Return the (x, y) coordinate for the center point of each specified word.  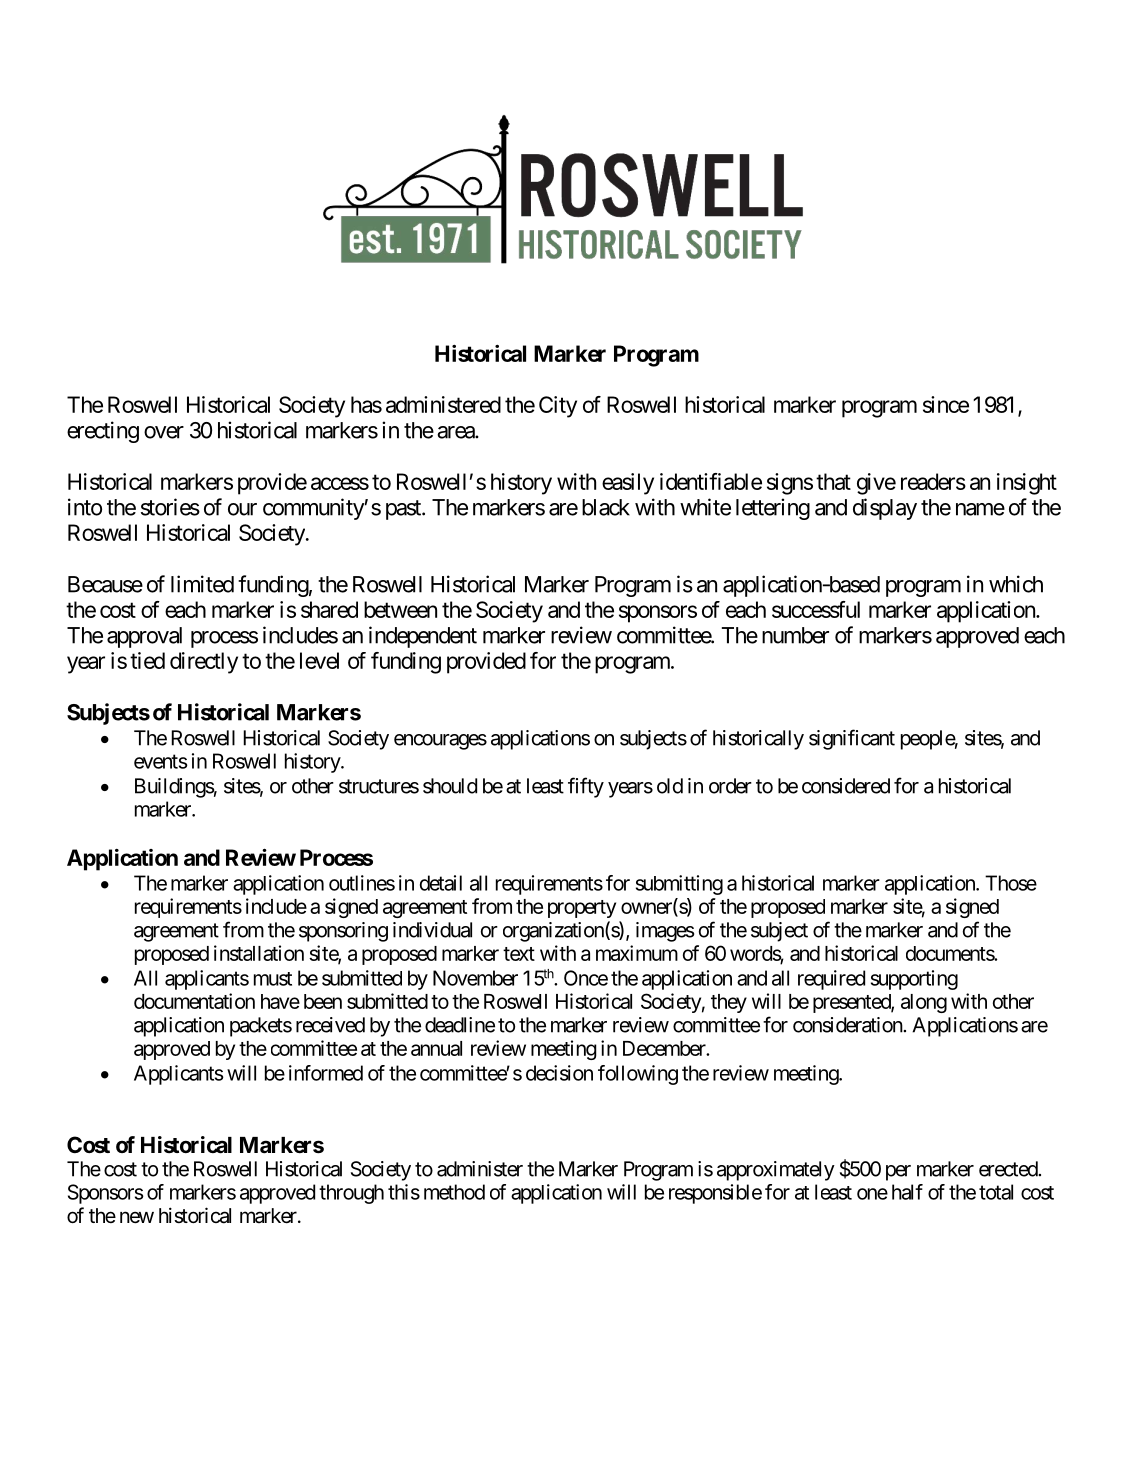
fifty (586, 787)
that (833, 481)
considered (846, 786)
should (450, 786)
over (164, 432)
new (137, 1217)
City (558, 407)
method (454, 1192)
